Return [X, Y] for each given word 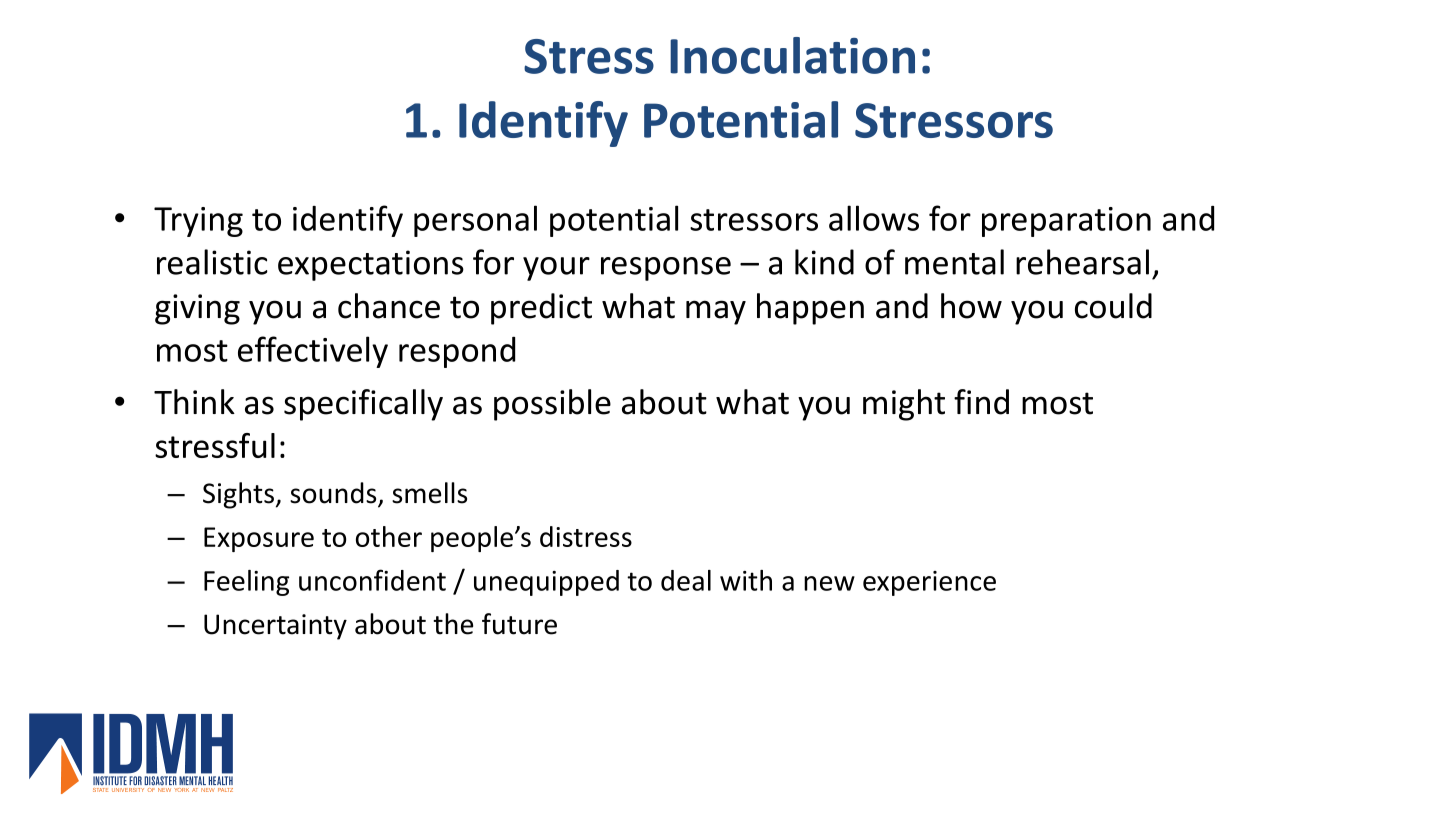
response [666, 269]
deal [686, 580]
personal [475, 221]
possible [552, 405]
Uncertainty [275, 627]
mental [954, 262]
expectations [371, 265]
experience [929, 583]
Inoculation [792, 55]
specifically [363, 405]
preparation [1066, 222]
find [981, 402]
